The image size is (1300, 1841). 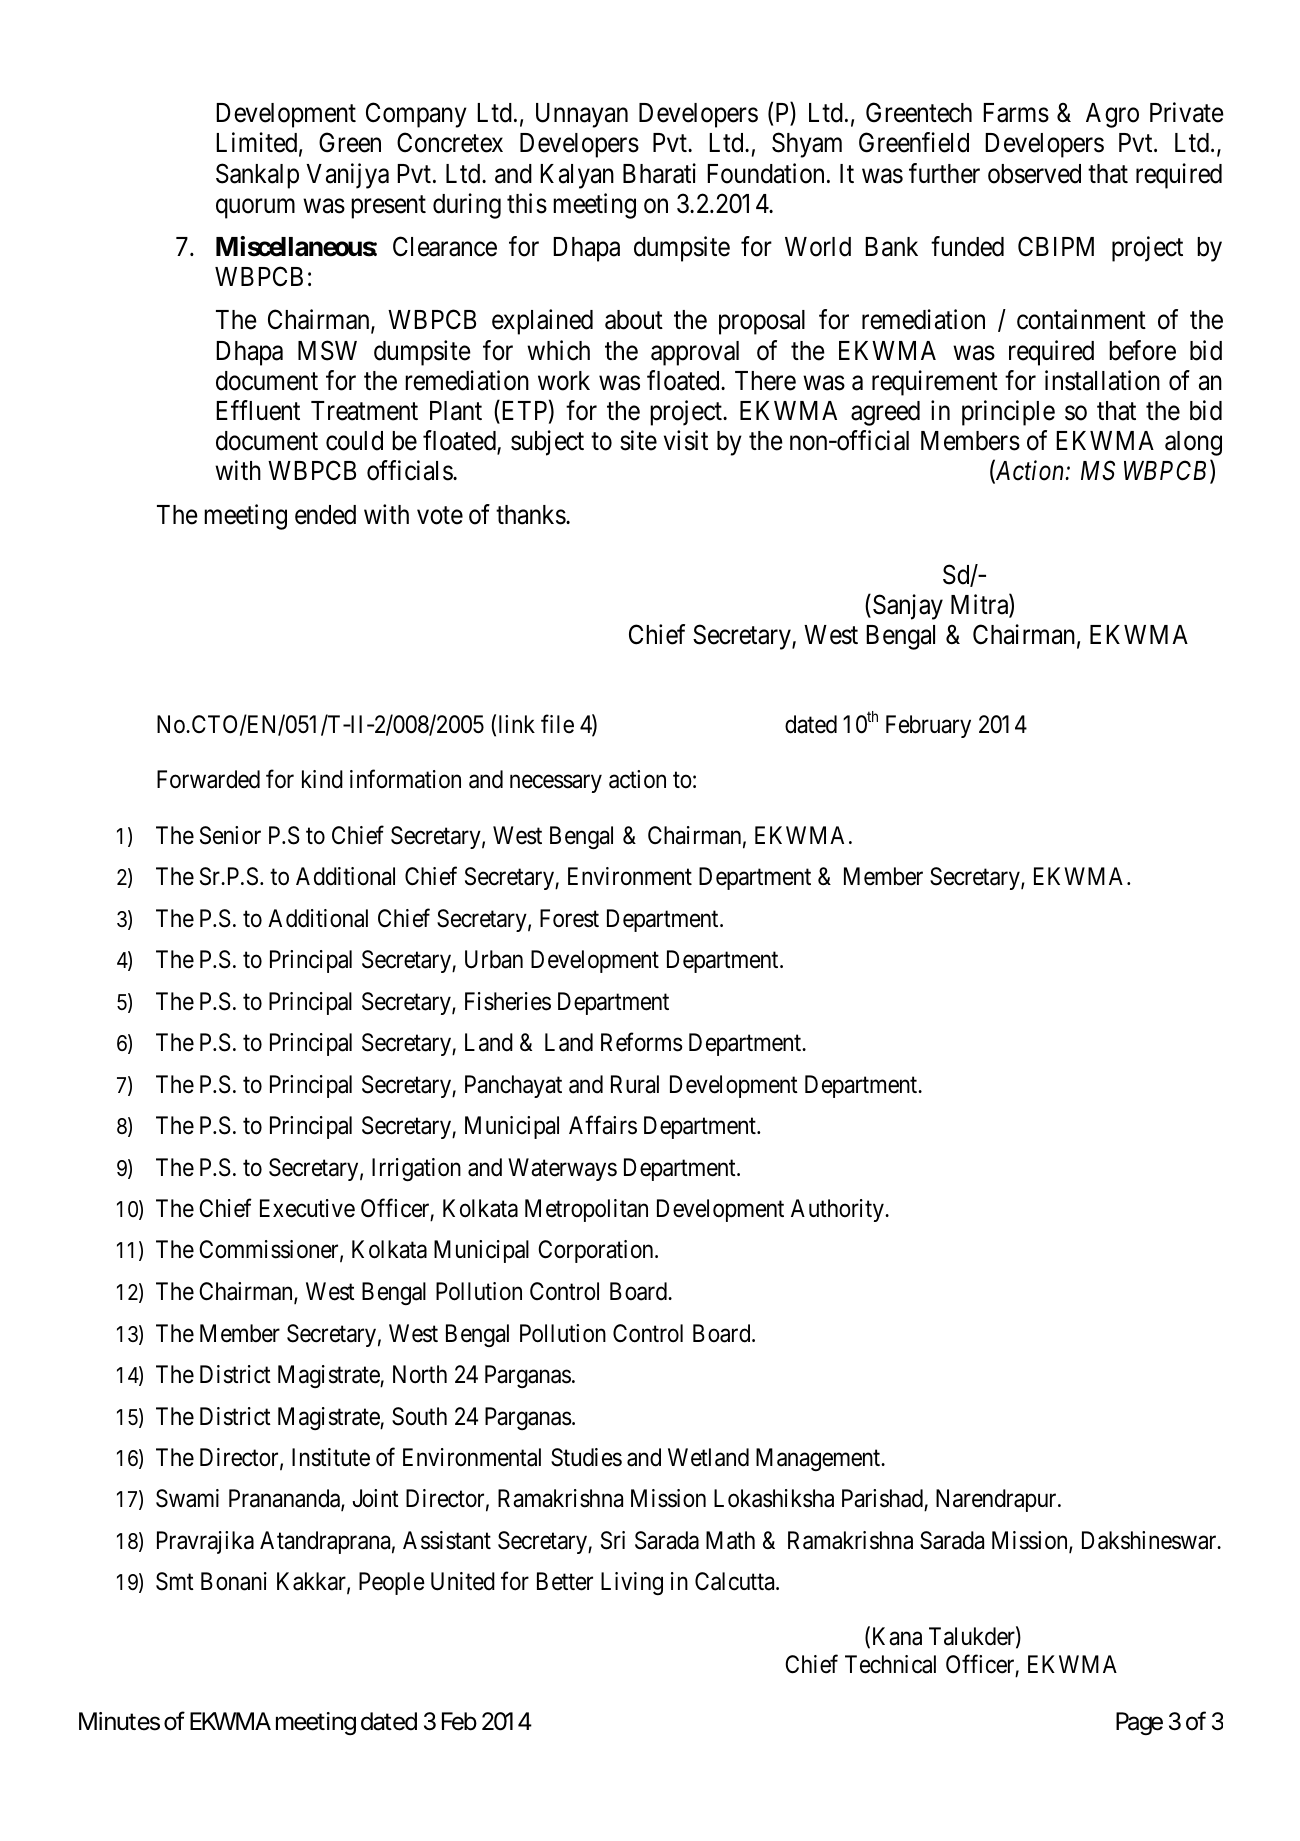 What do you see at coordinates (1034, 174) in the screenshot?
I see `observed` at bounding box center [1034, 174].
